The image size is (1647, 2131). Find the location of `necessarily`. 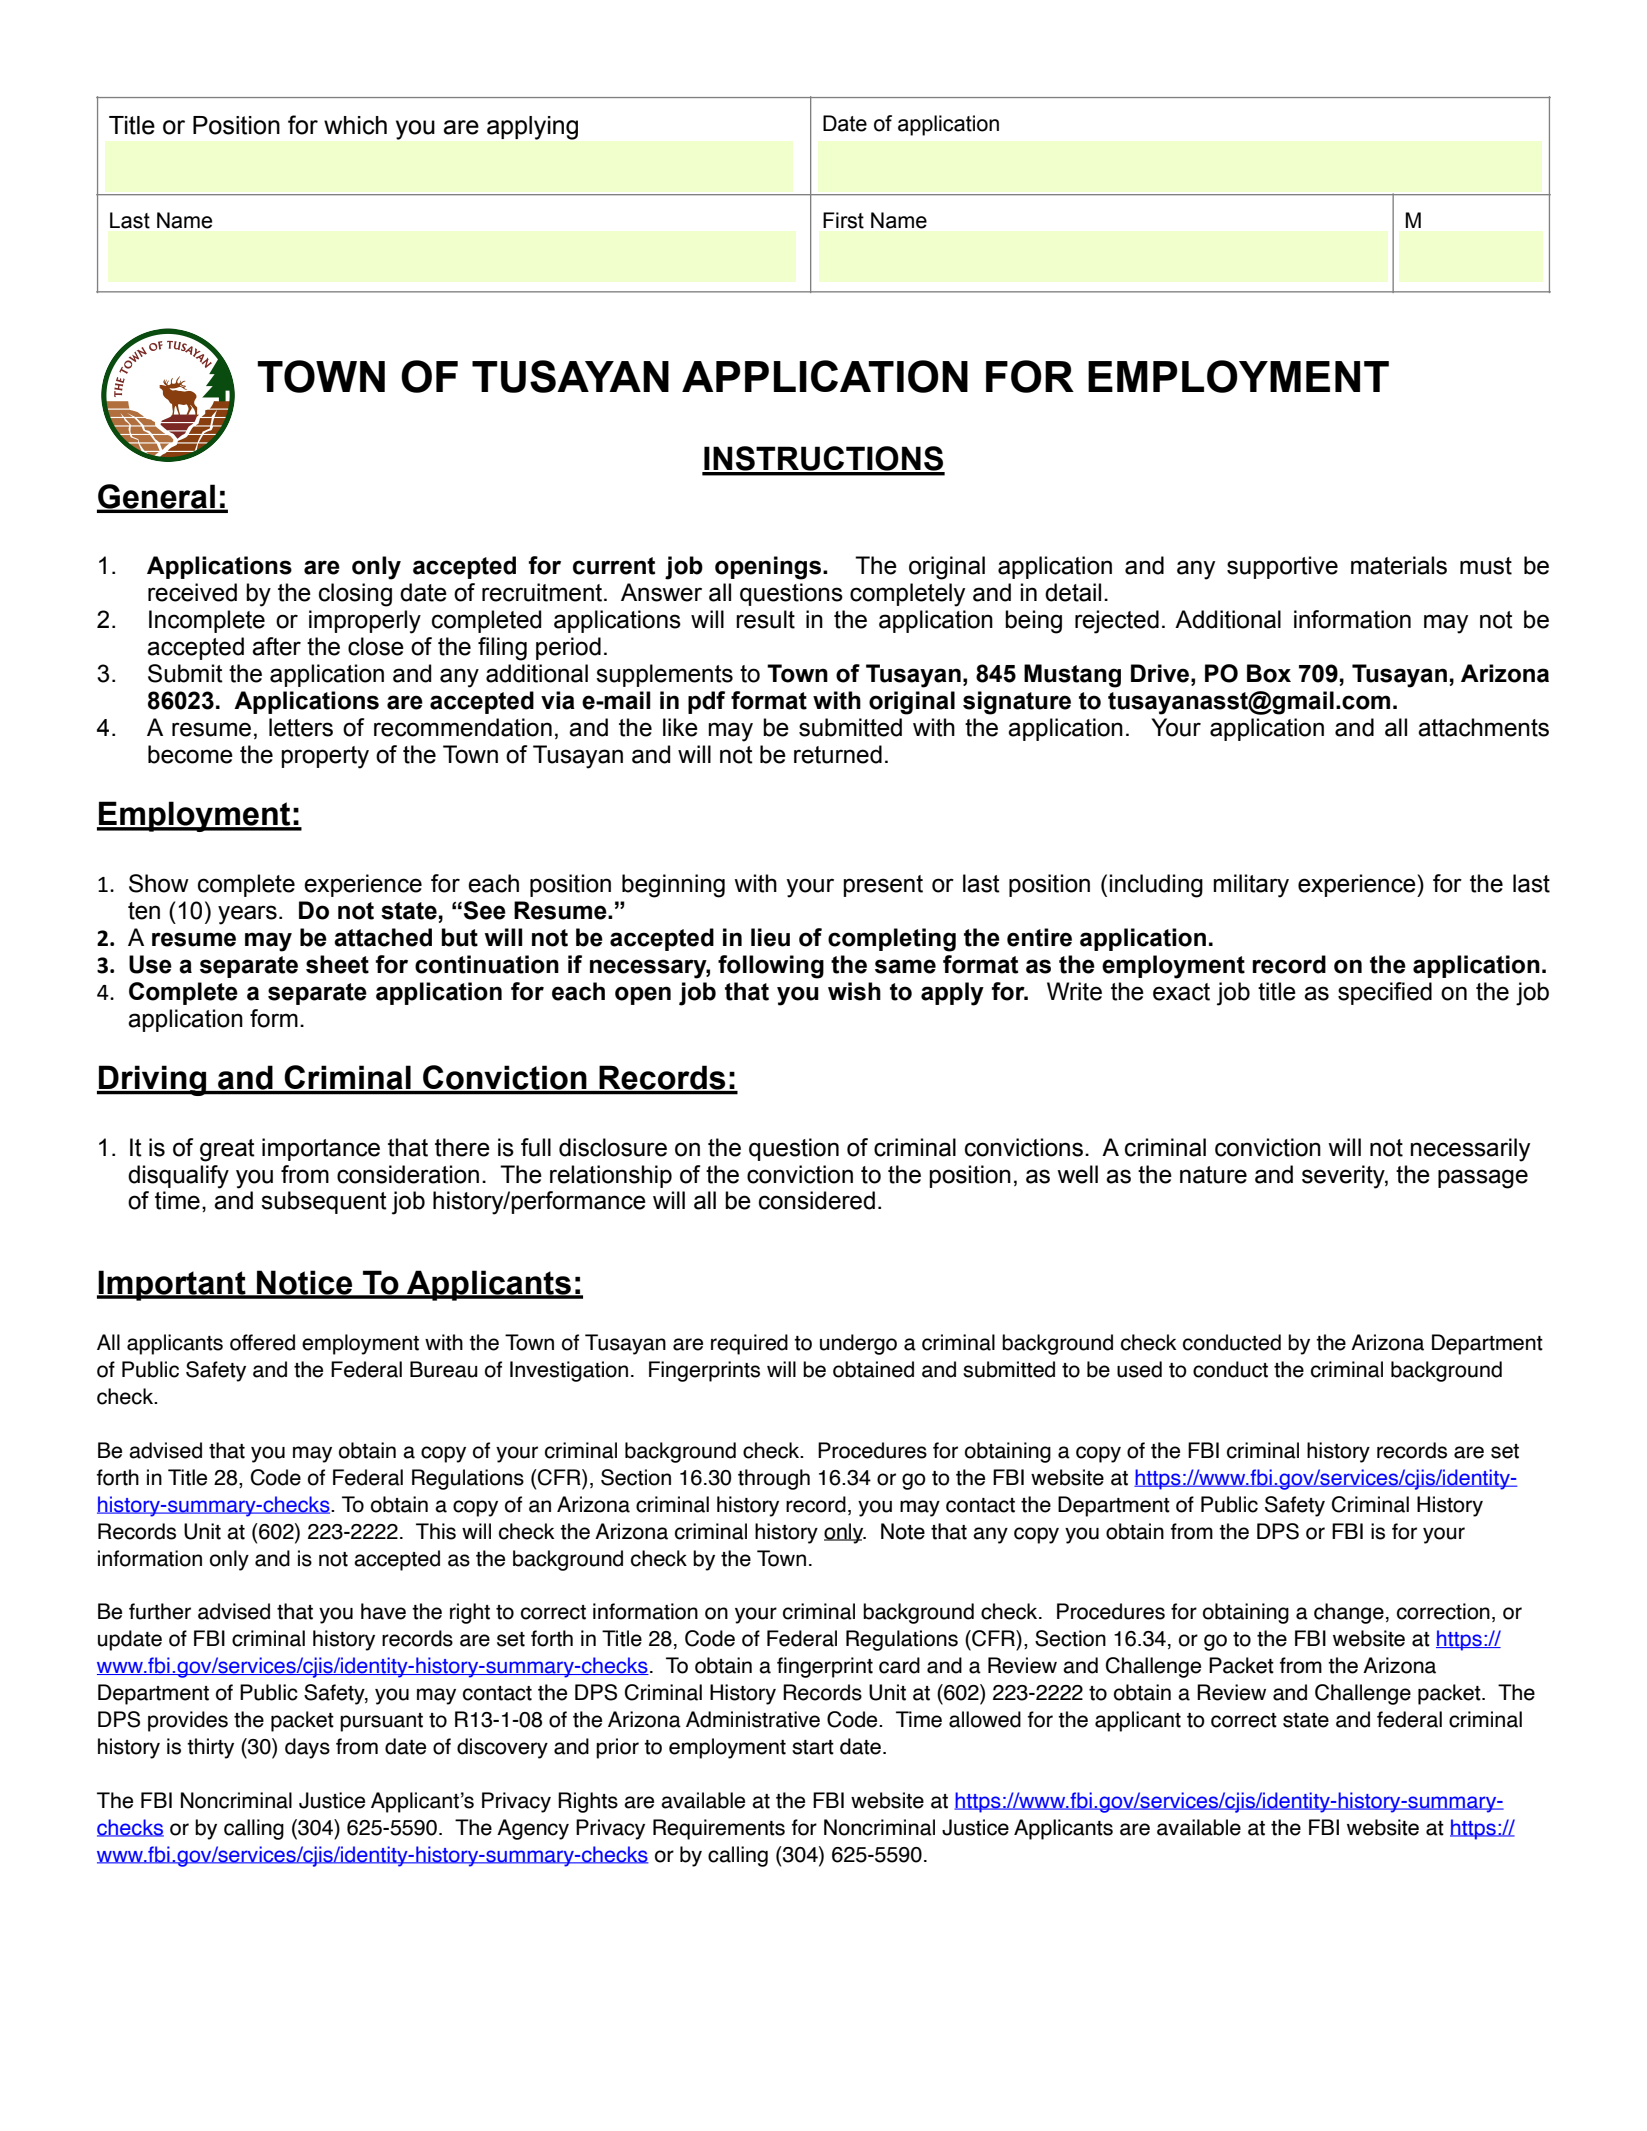

necessarily is located at coordinates (1470, 1150).
